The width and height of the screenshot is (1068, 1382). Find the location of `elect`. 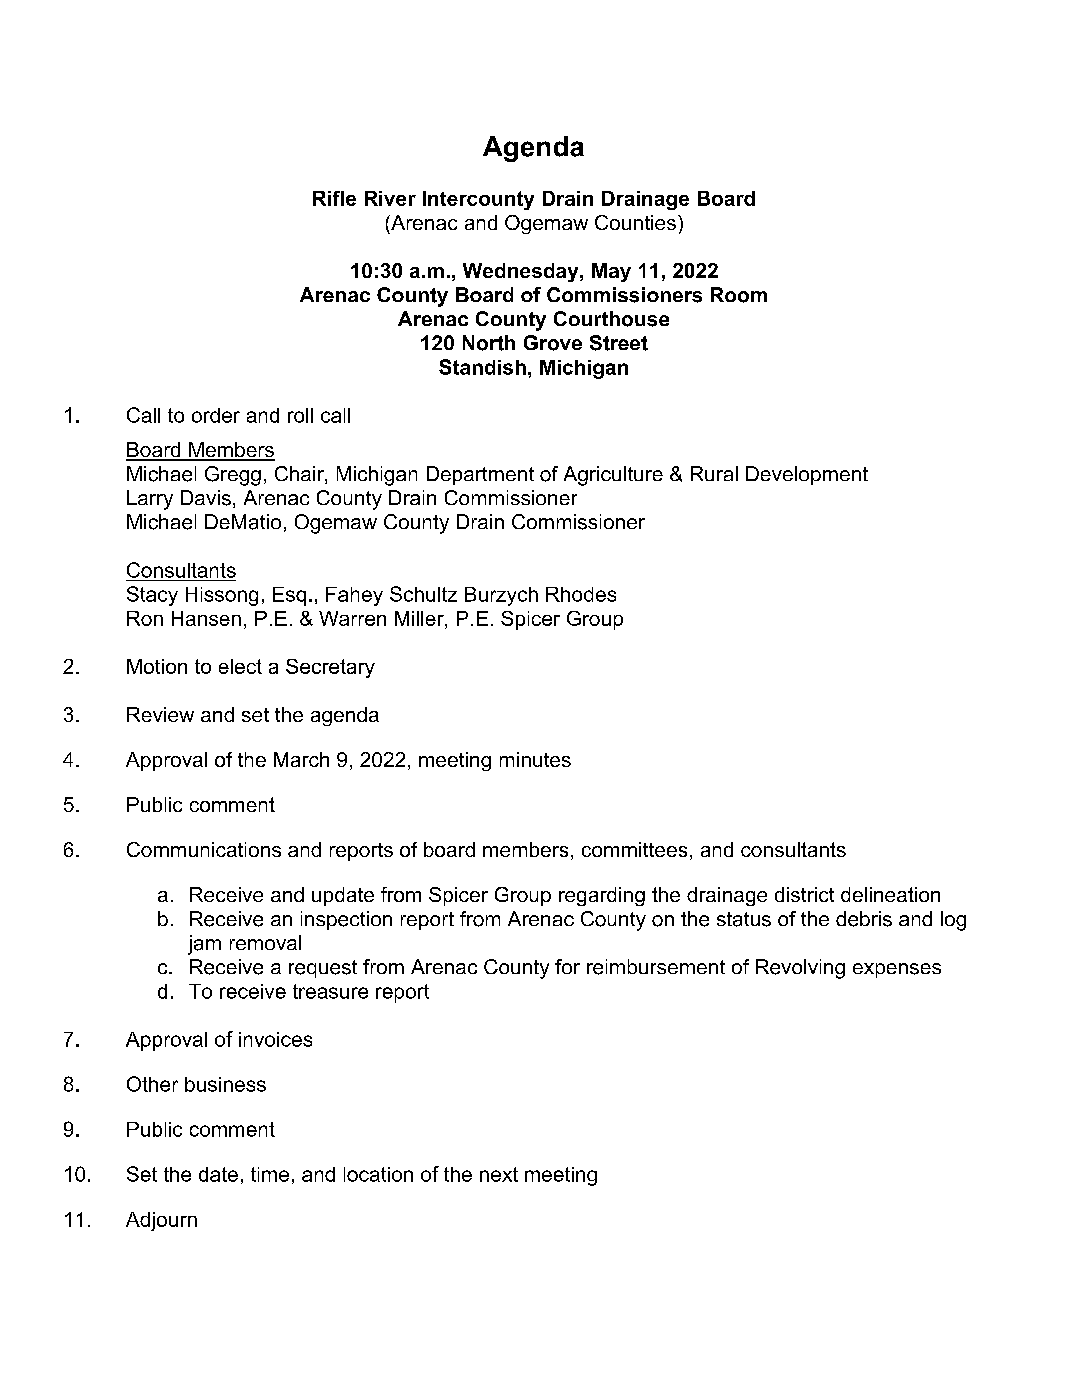

elect is located at coordinates (240, 666).
